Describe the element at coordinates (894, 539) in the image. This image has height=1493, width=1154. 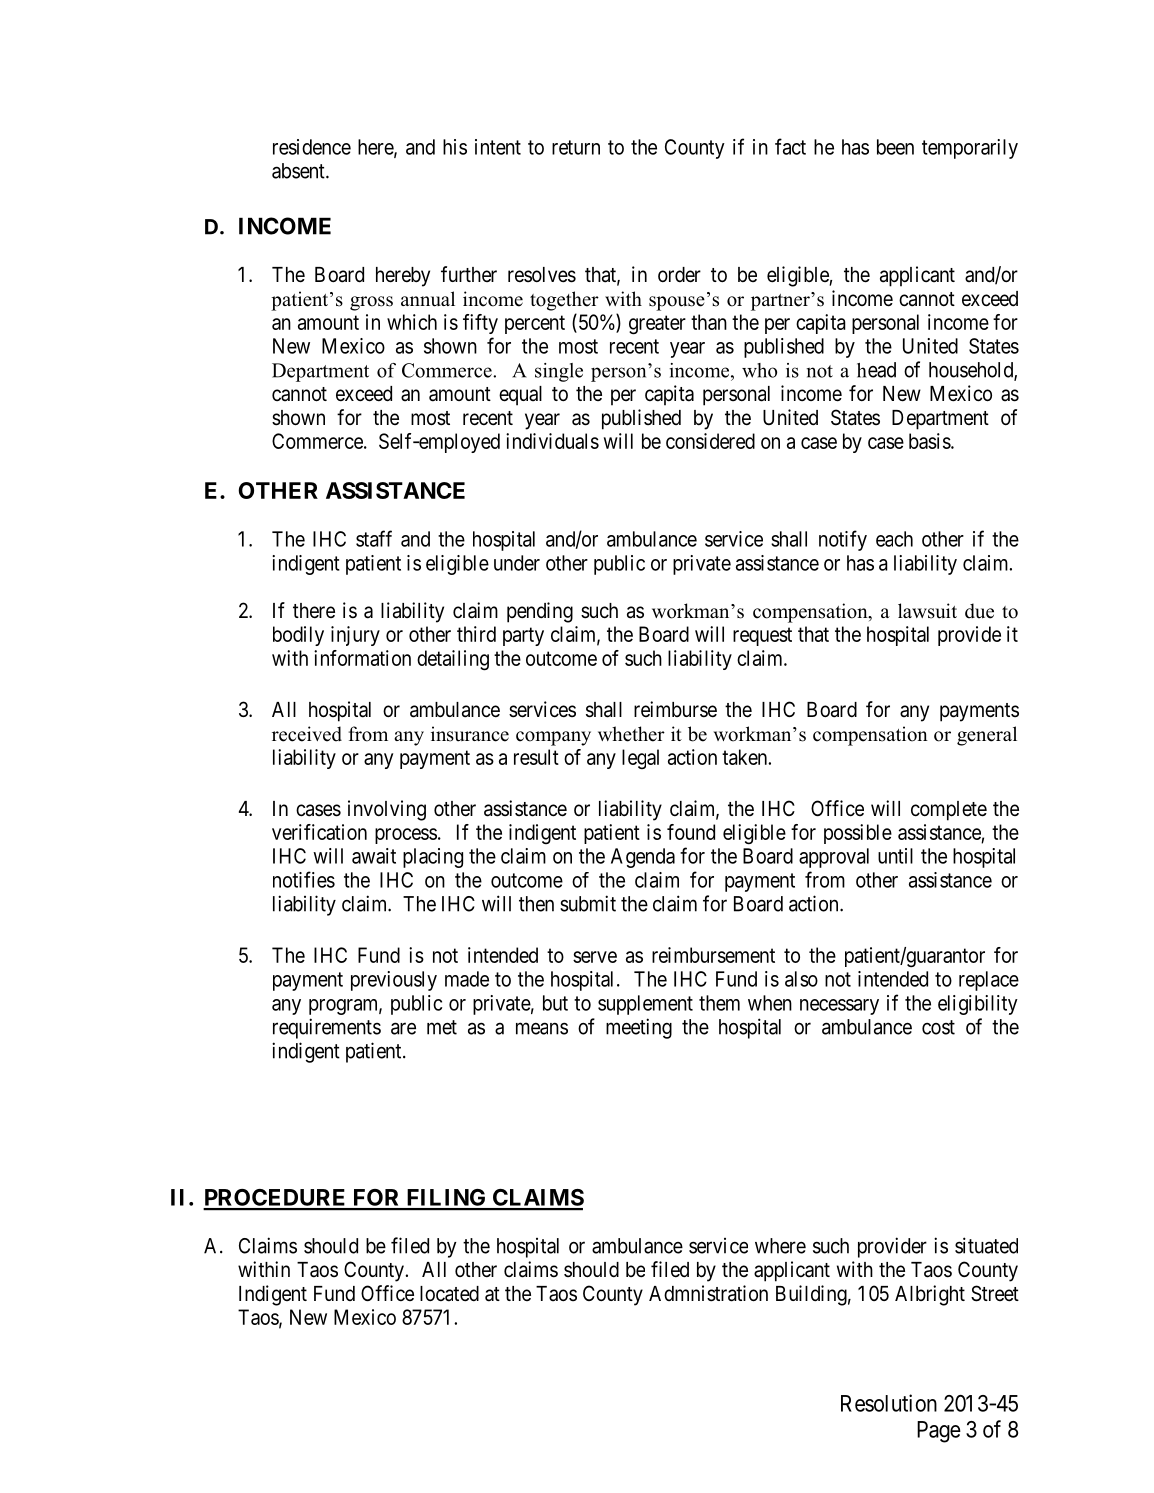
I see `each` at that location.
